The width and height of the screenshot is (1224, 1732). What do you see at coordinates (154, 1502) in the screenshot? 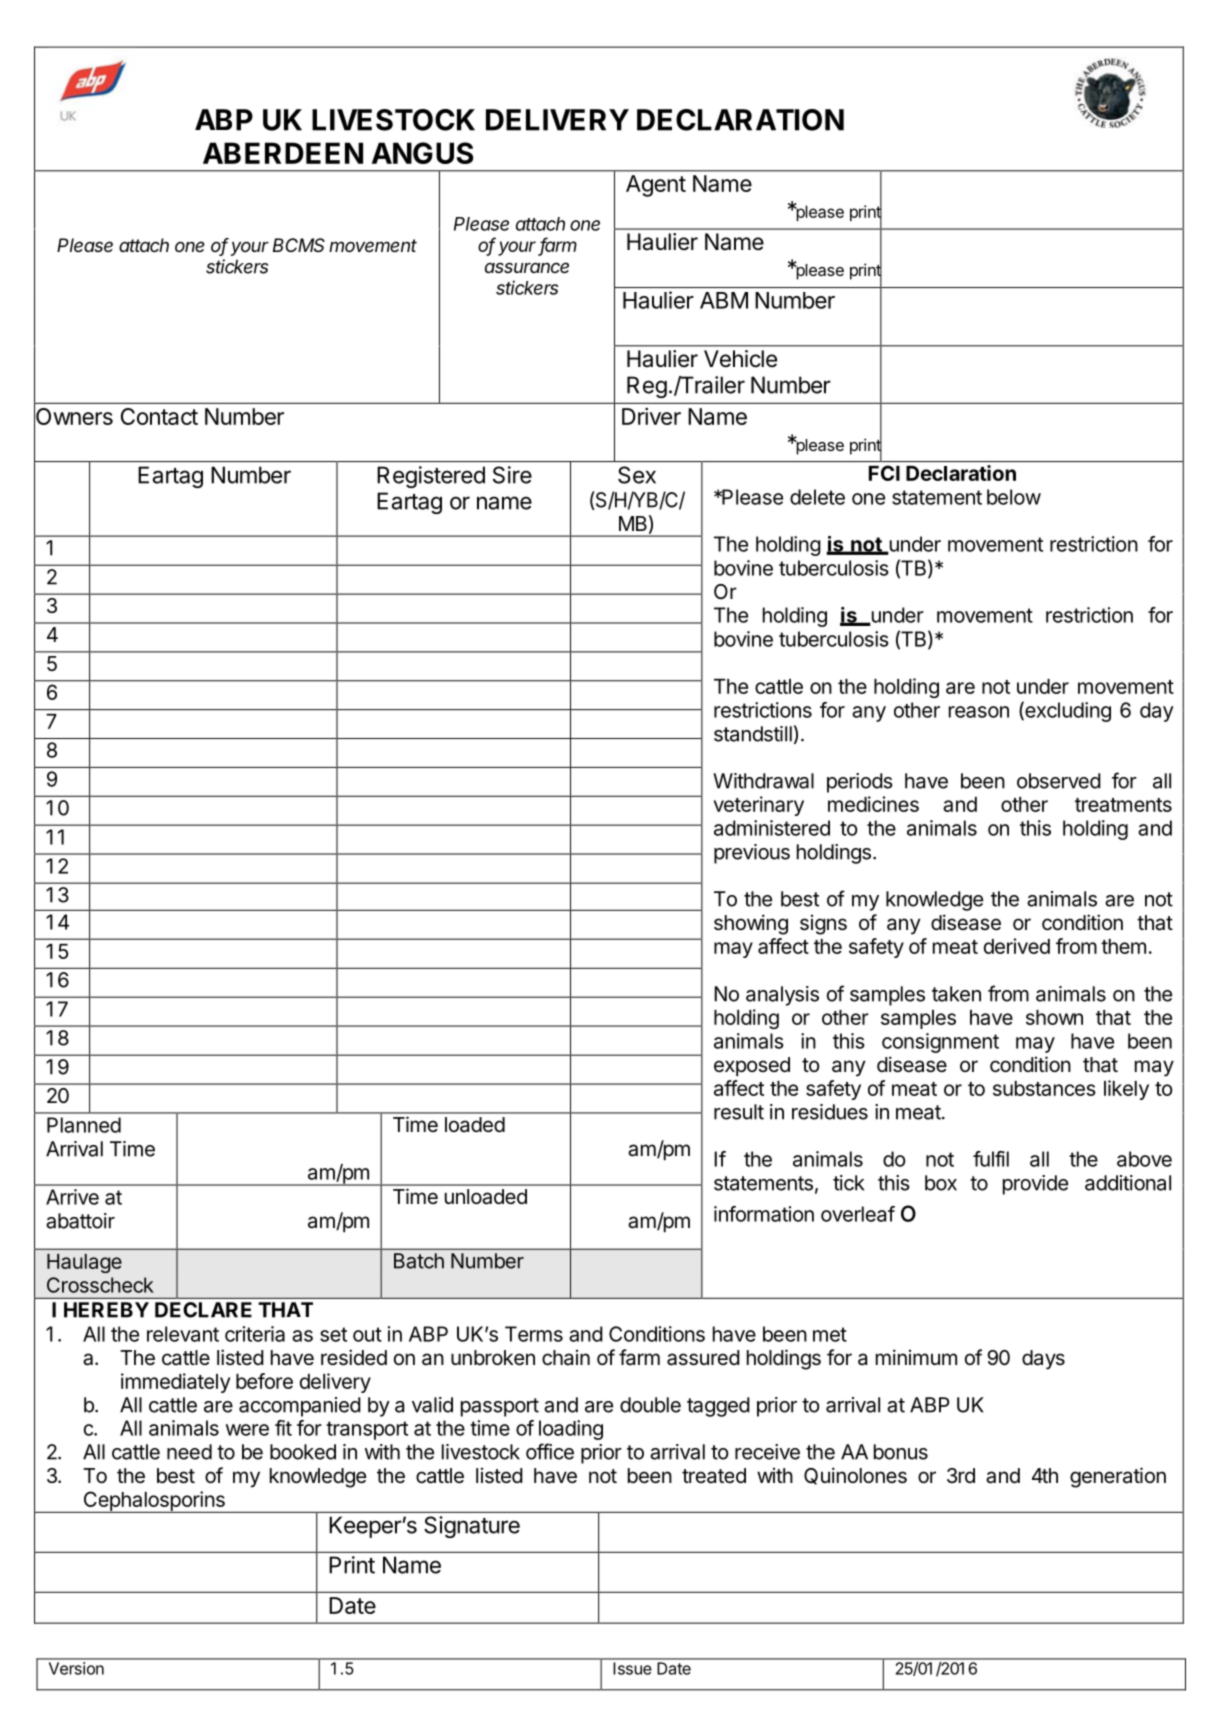
I see `Cephalosporins` at bounding box center [154, 1502].
